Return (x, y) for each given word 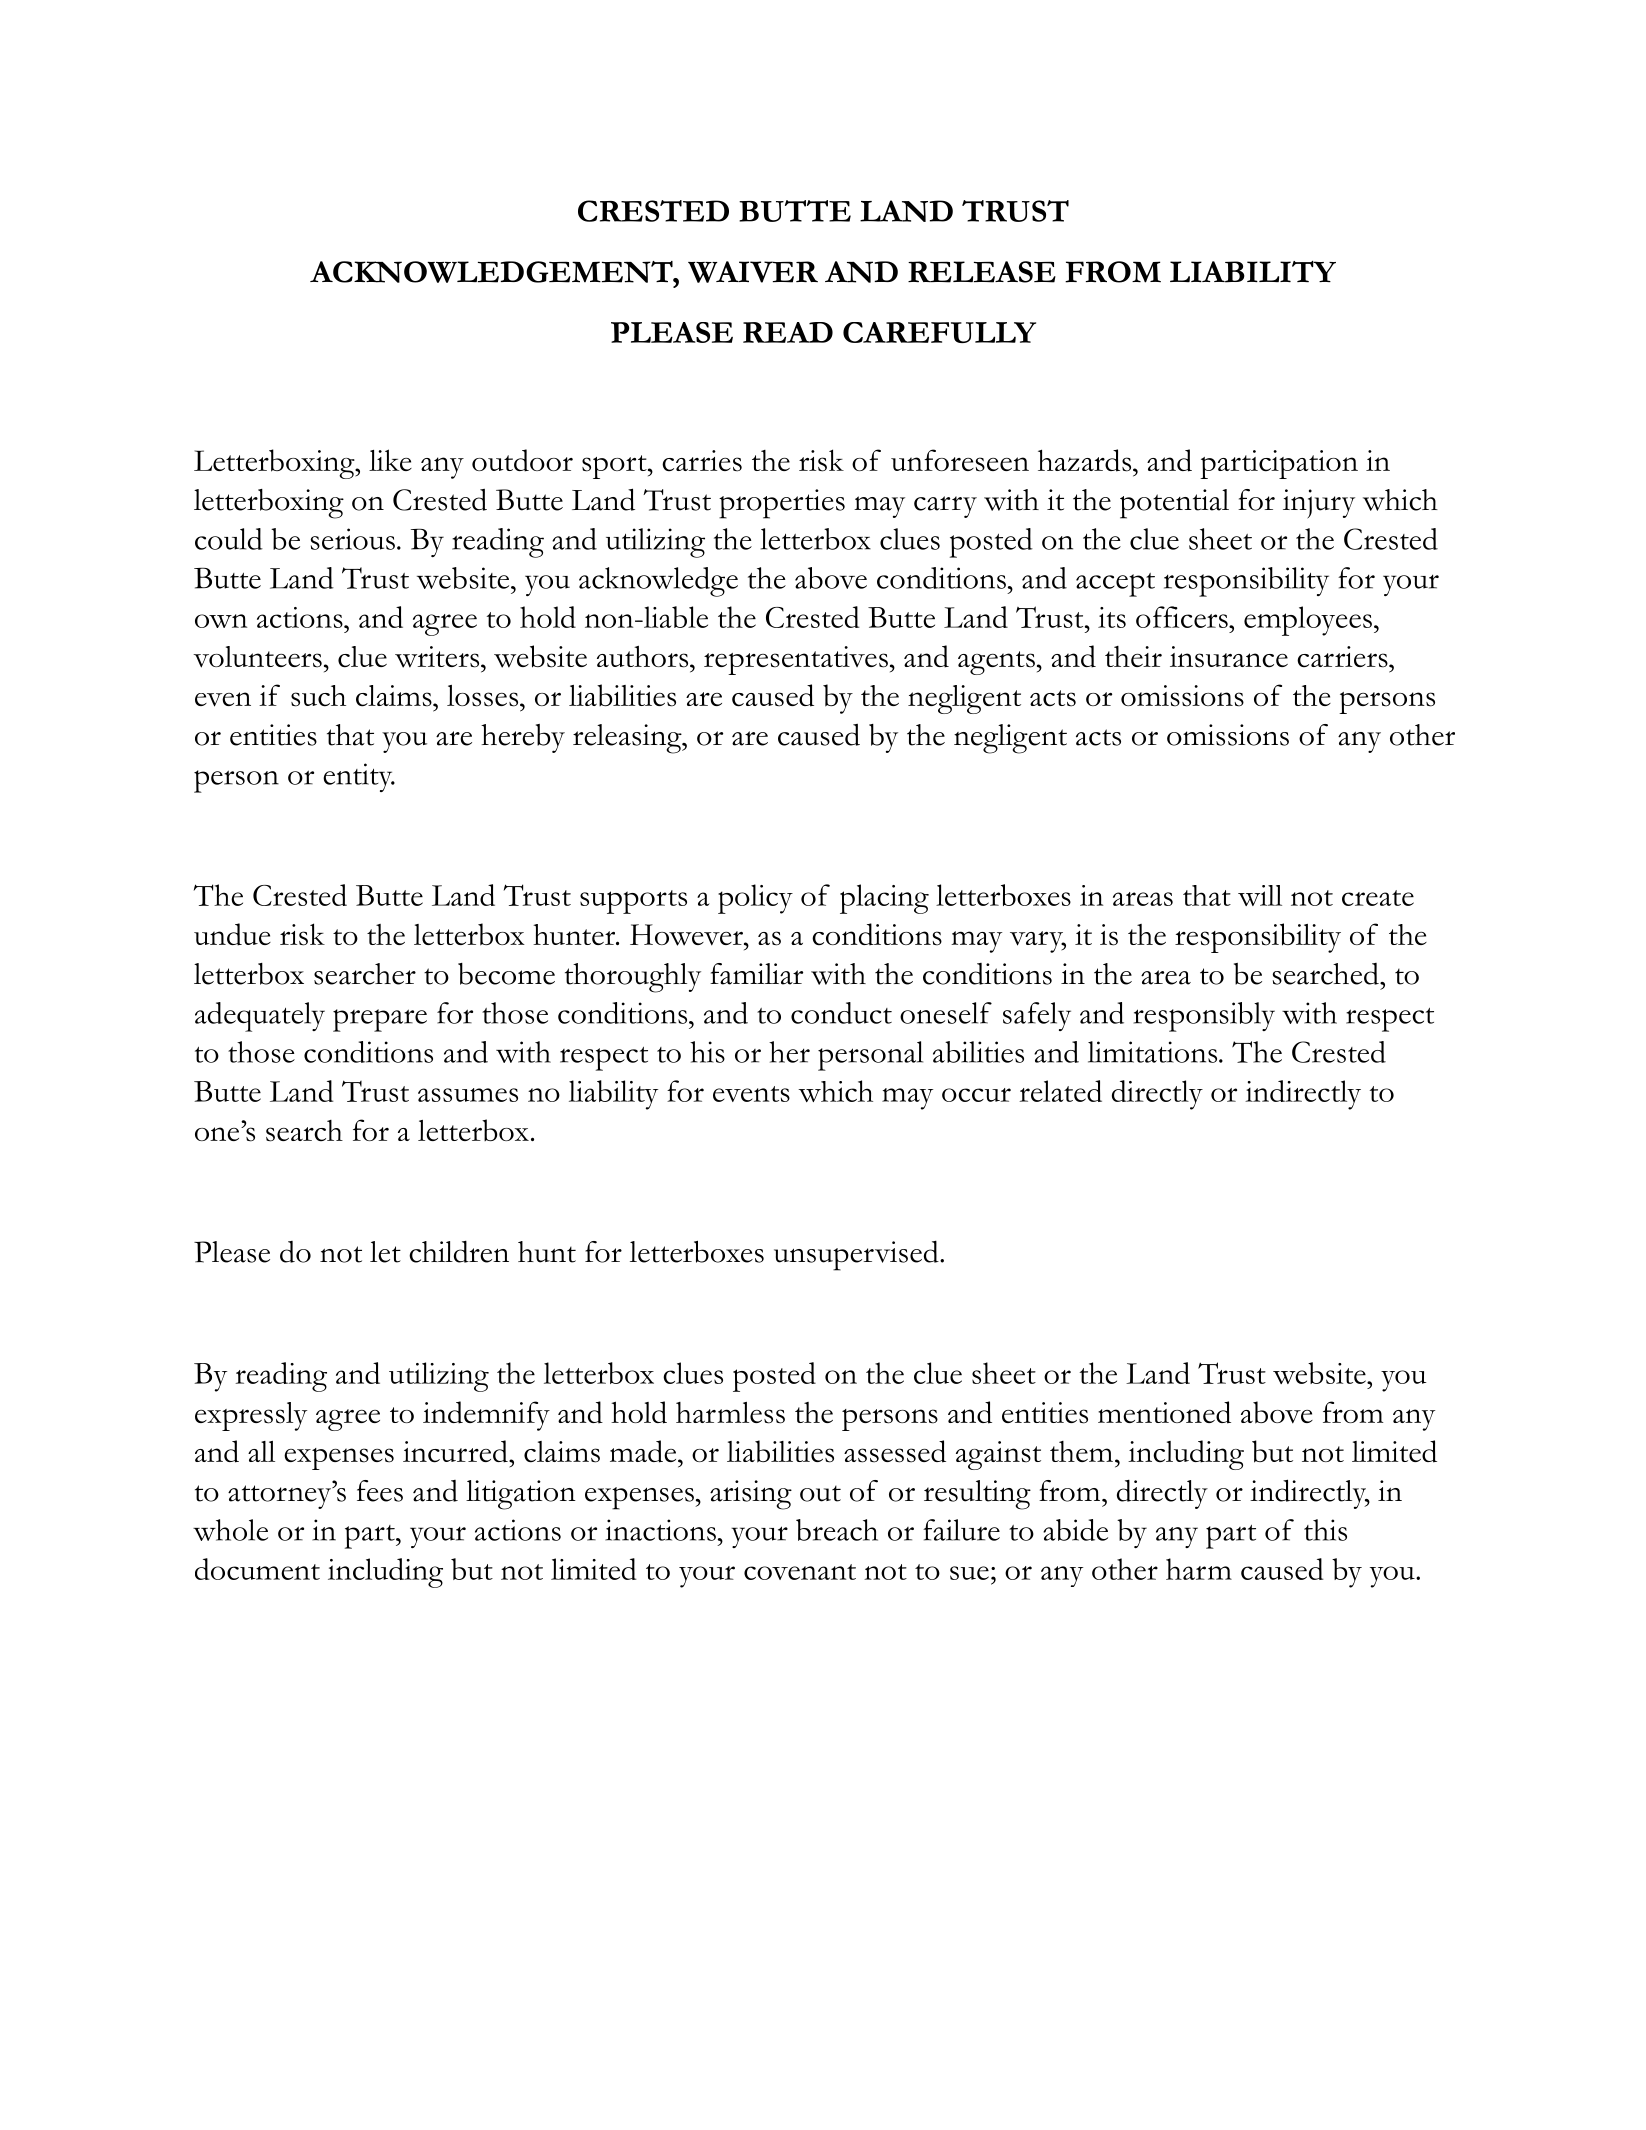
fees (380, 1491)
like (390, 460)
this (1325, 1530)
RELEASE (982, 272)
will (1260, 895)
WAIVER (753, 272)
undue (232, 934)
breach (837, 1530)
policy (755, 899)
